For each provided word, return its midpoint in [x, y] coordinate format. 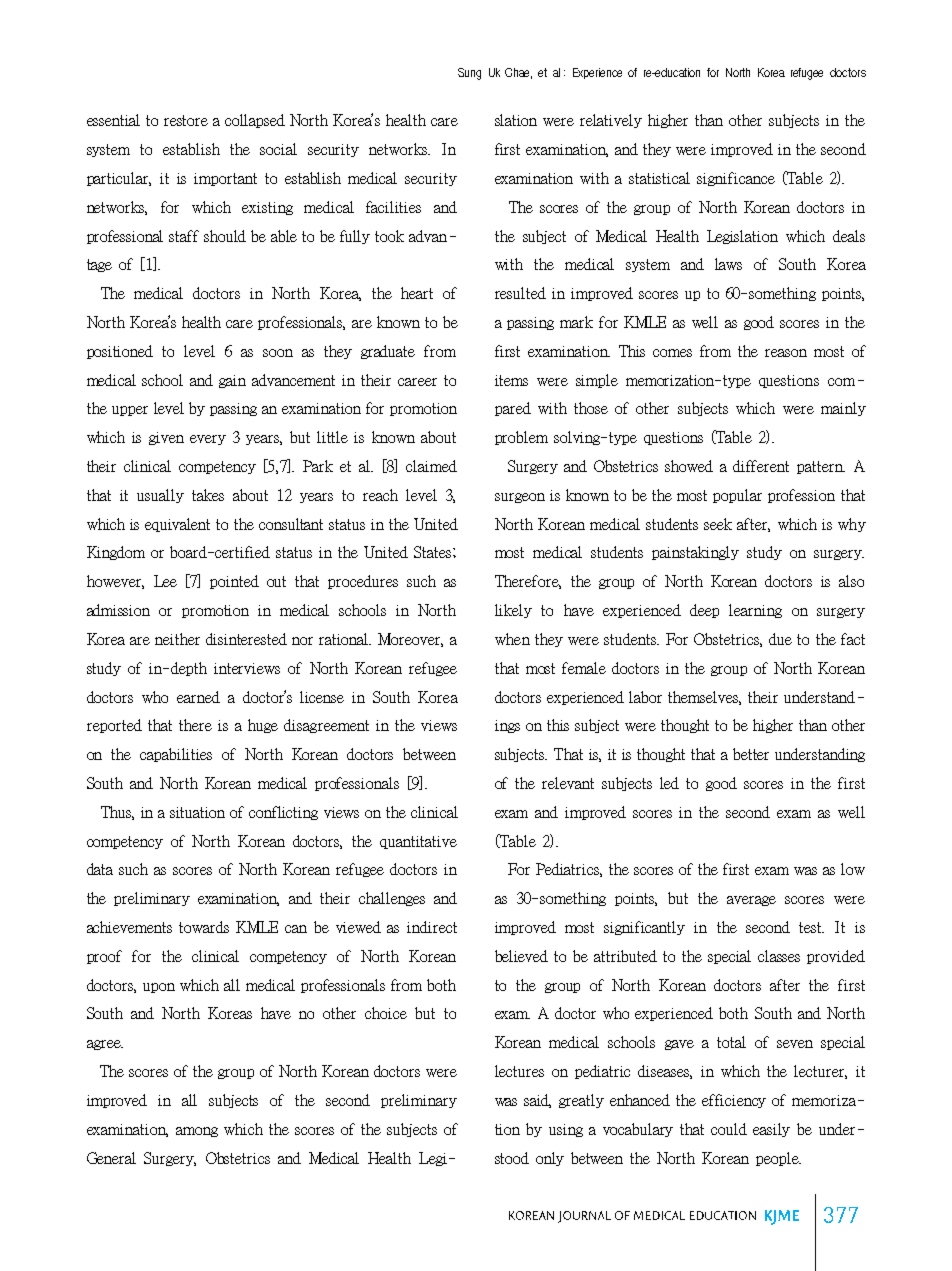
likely [513, 611]
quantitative [418, 842]
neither [177, 639]
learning [755, 611]
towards [204, 927]
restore [186, 120]
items [511, 380]
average [751, 901]
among [197, 1132]
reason [786, 353]
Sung [469, 74]
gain [232, 381]
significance [736, 179]
